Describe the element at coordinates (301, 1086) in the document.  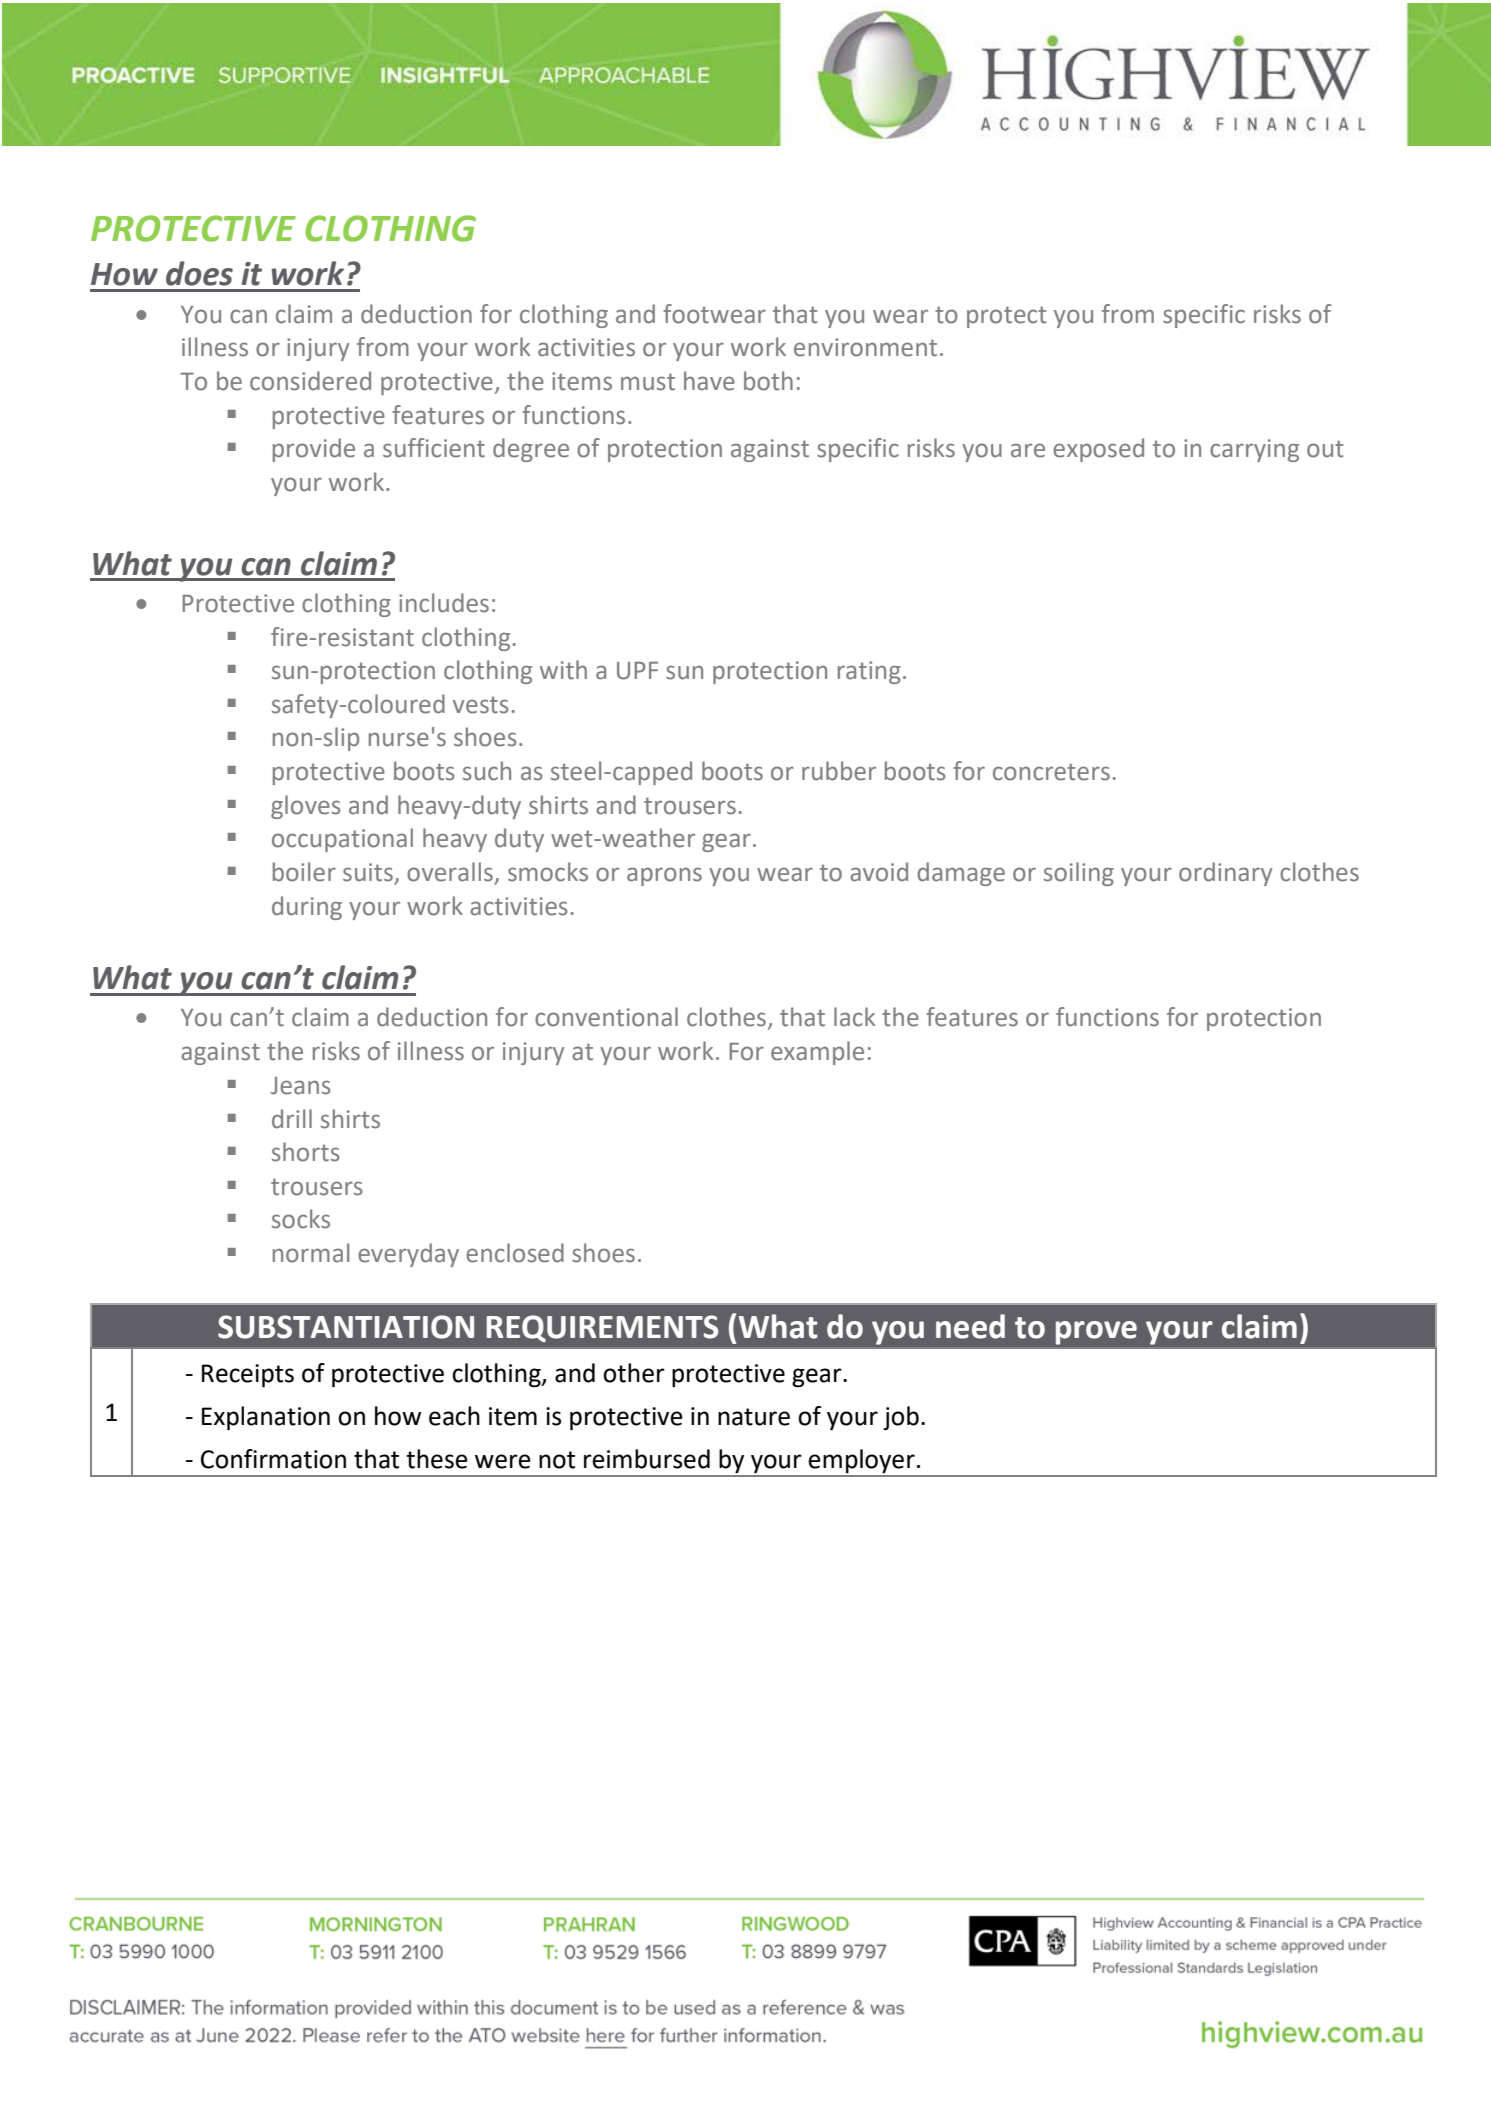
I see `Jeans` at that location.
